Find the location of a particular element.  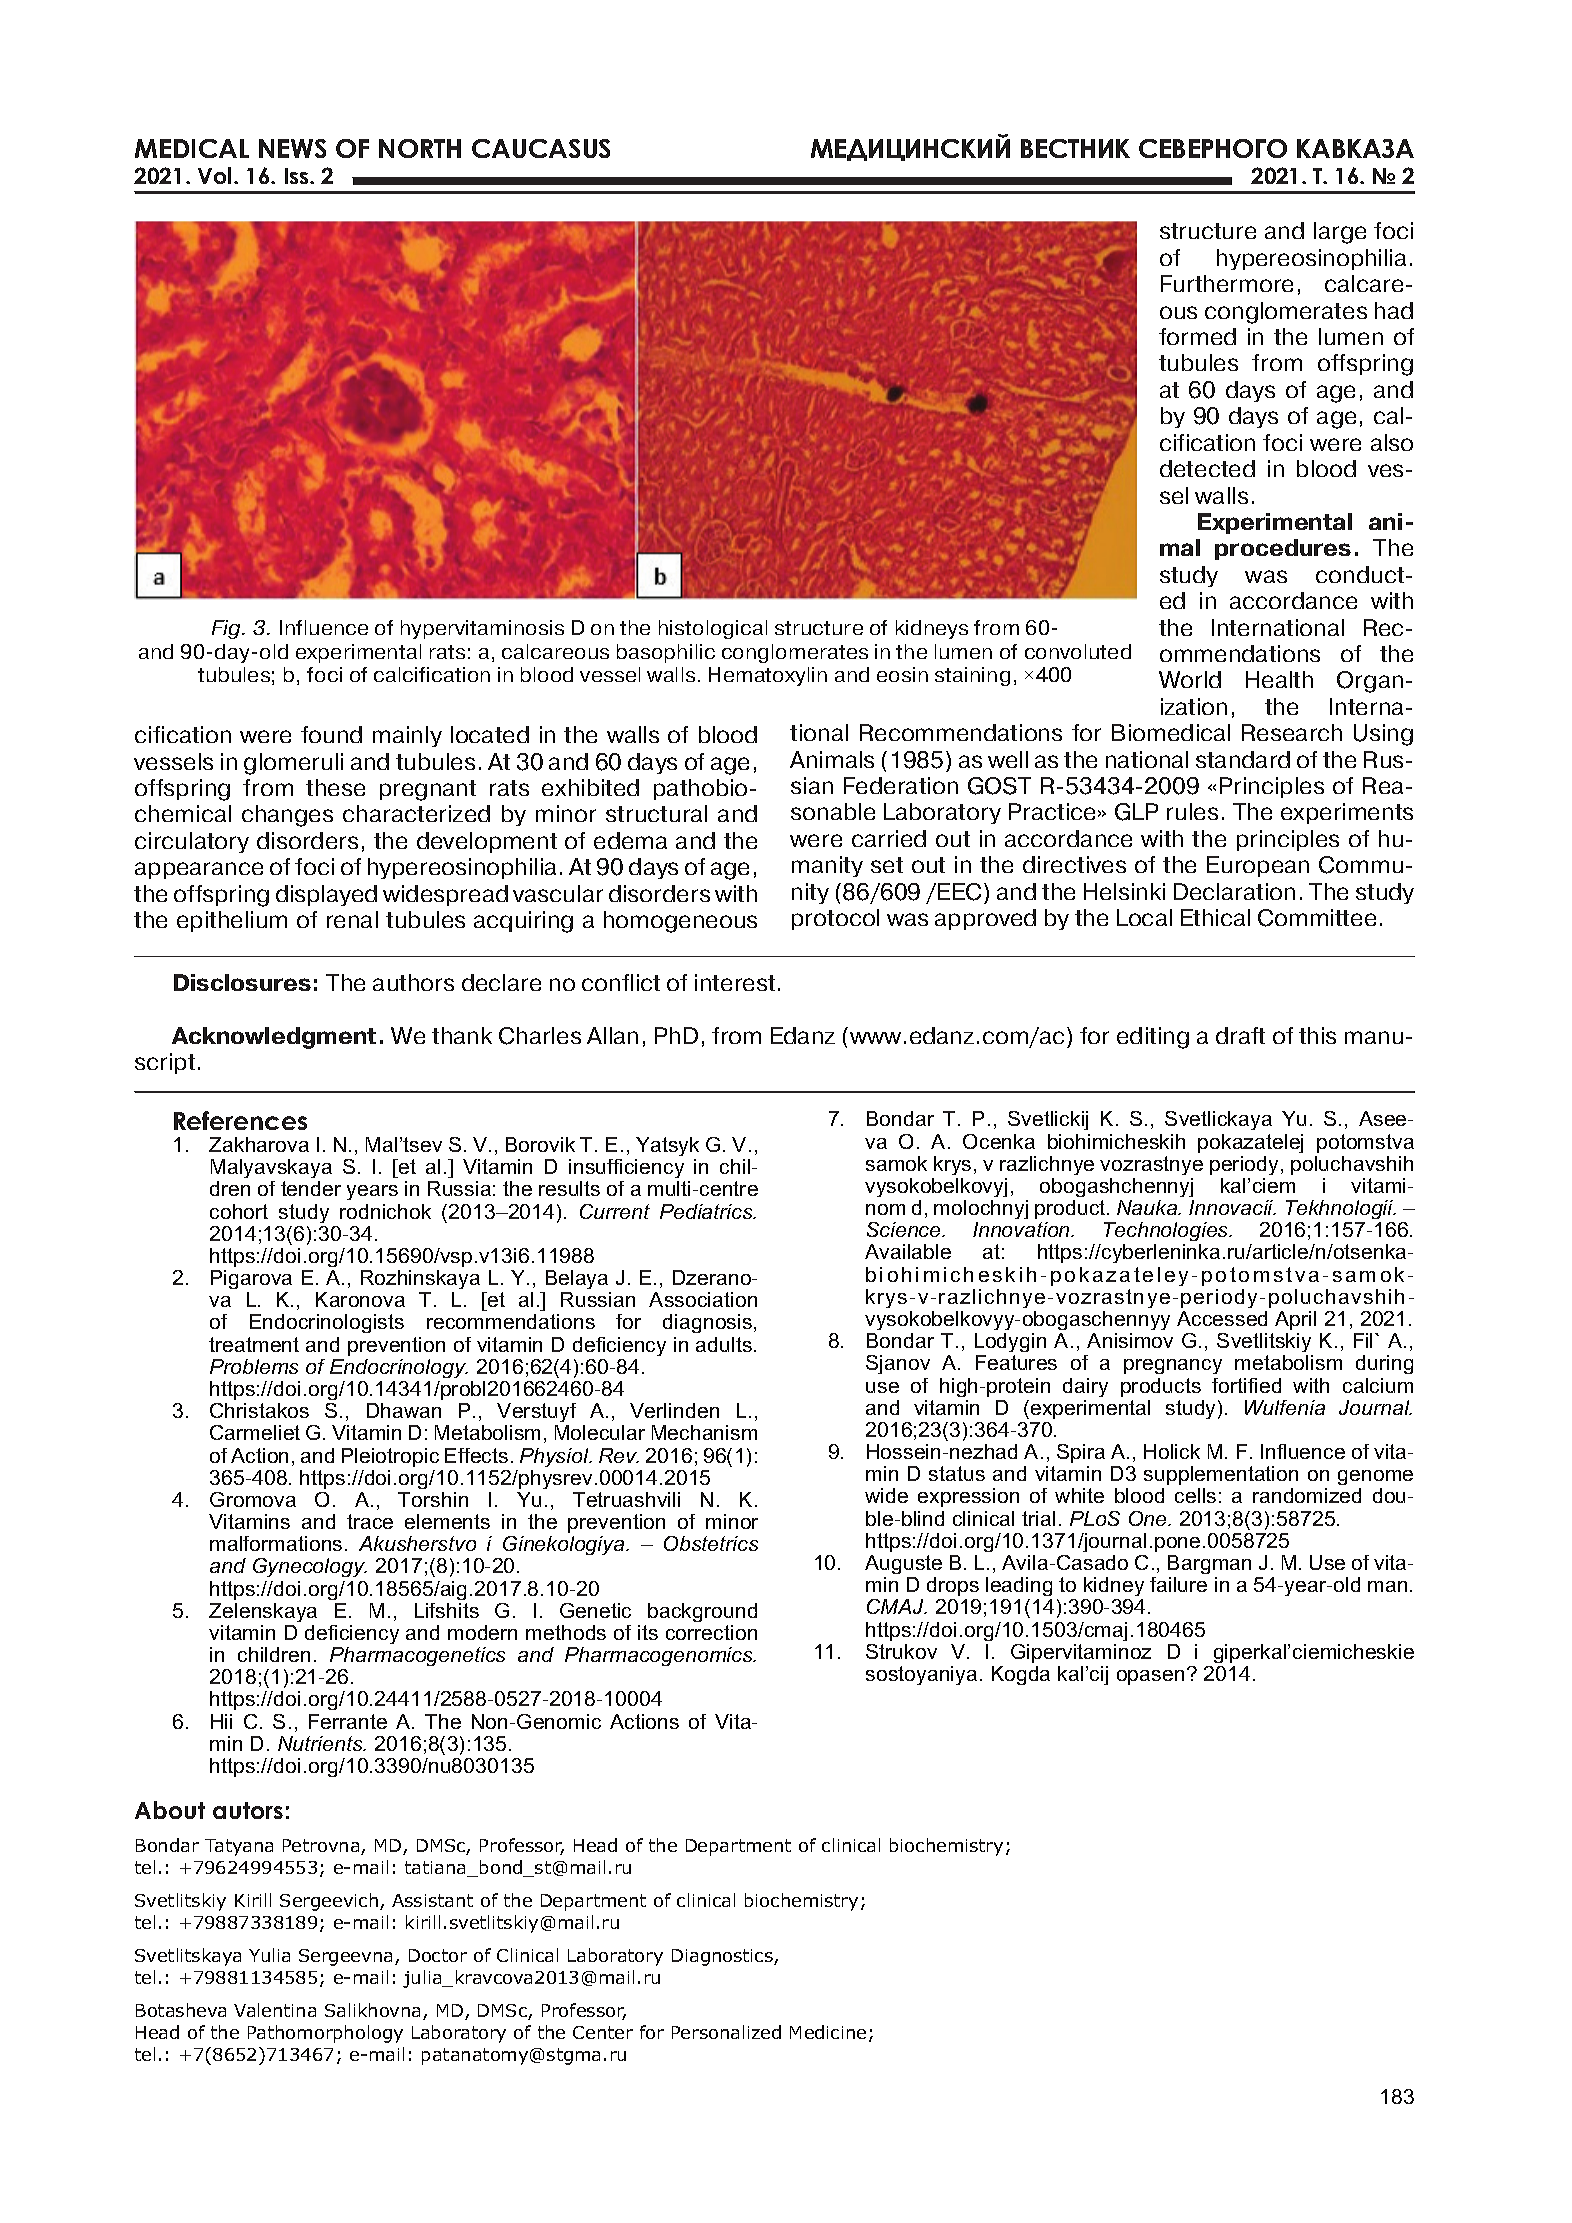

Valentina is located at coordinates (275, 2010).
